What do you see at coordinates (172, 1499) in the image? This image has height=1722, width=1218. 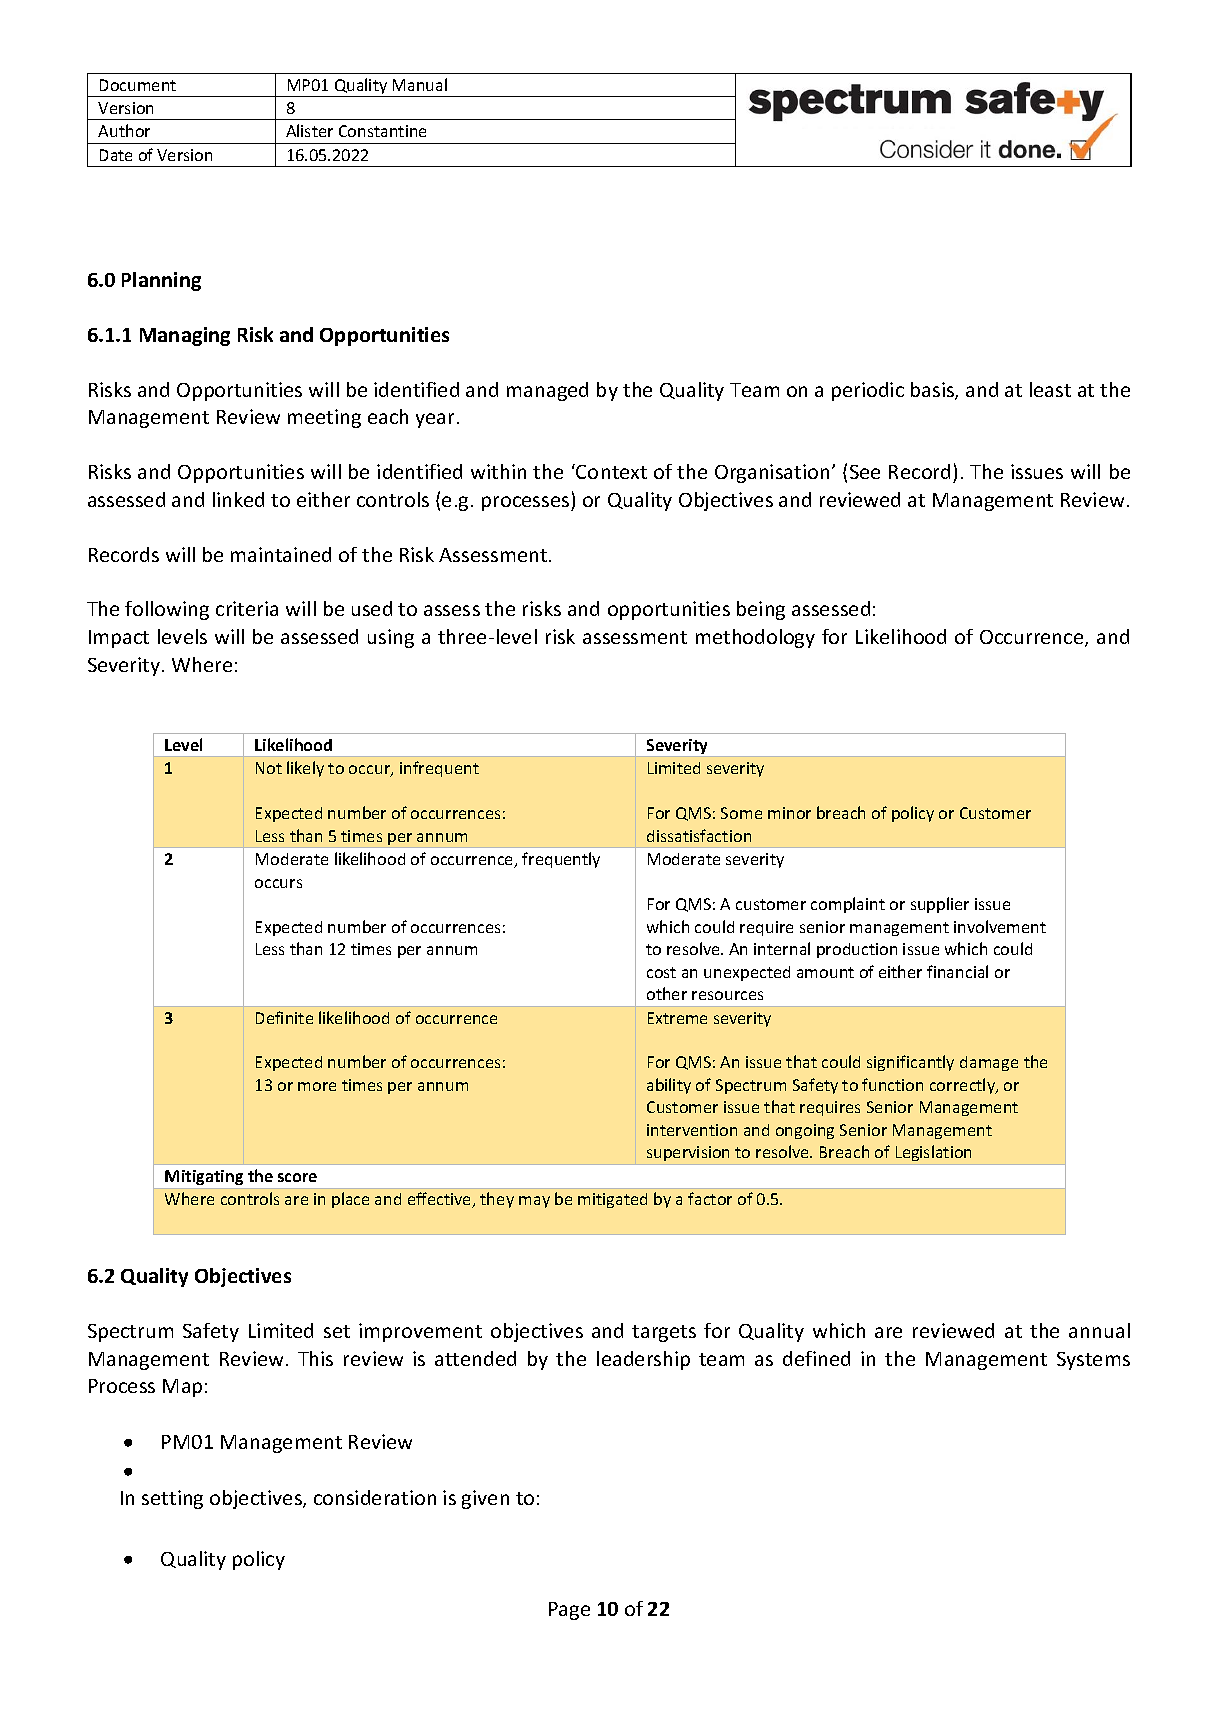 I see `setting` at bounding box center [172, 1499].
